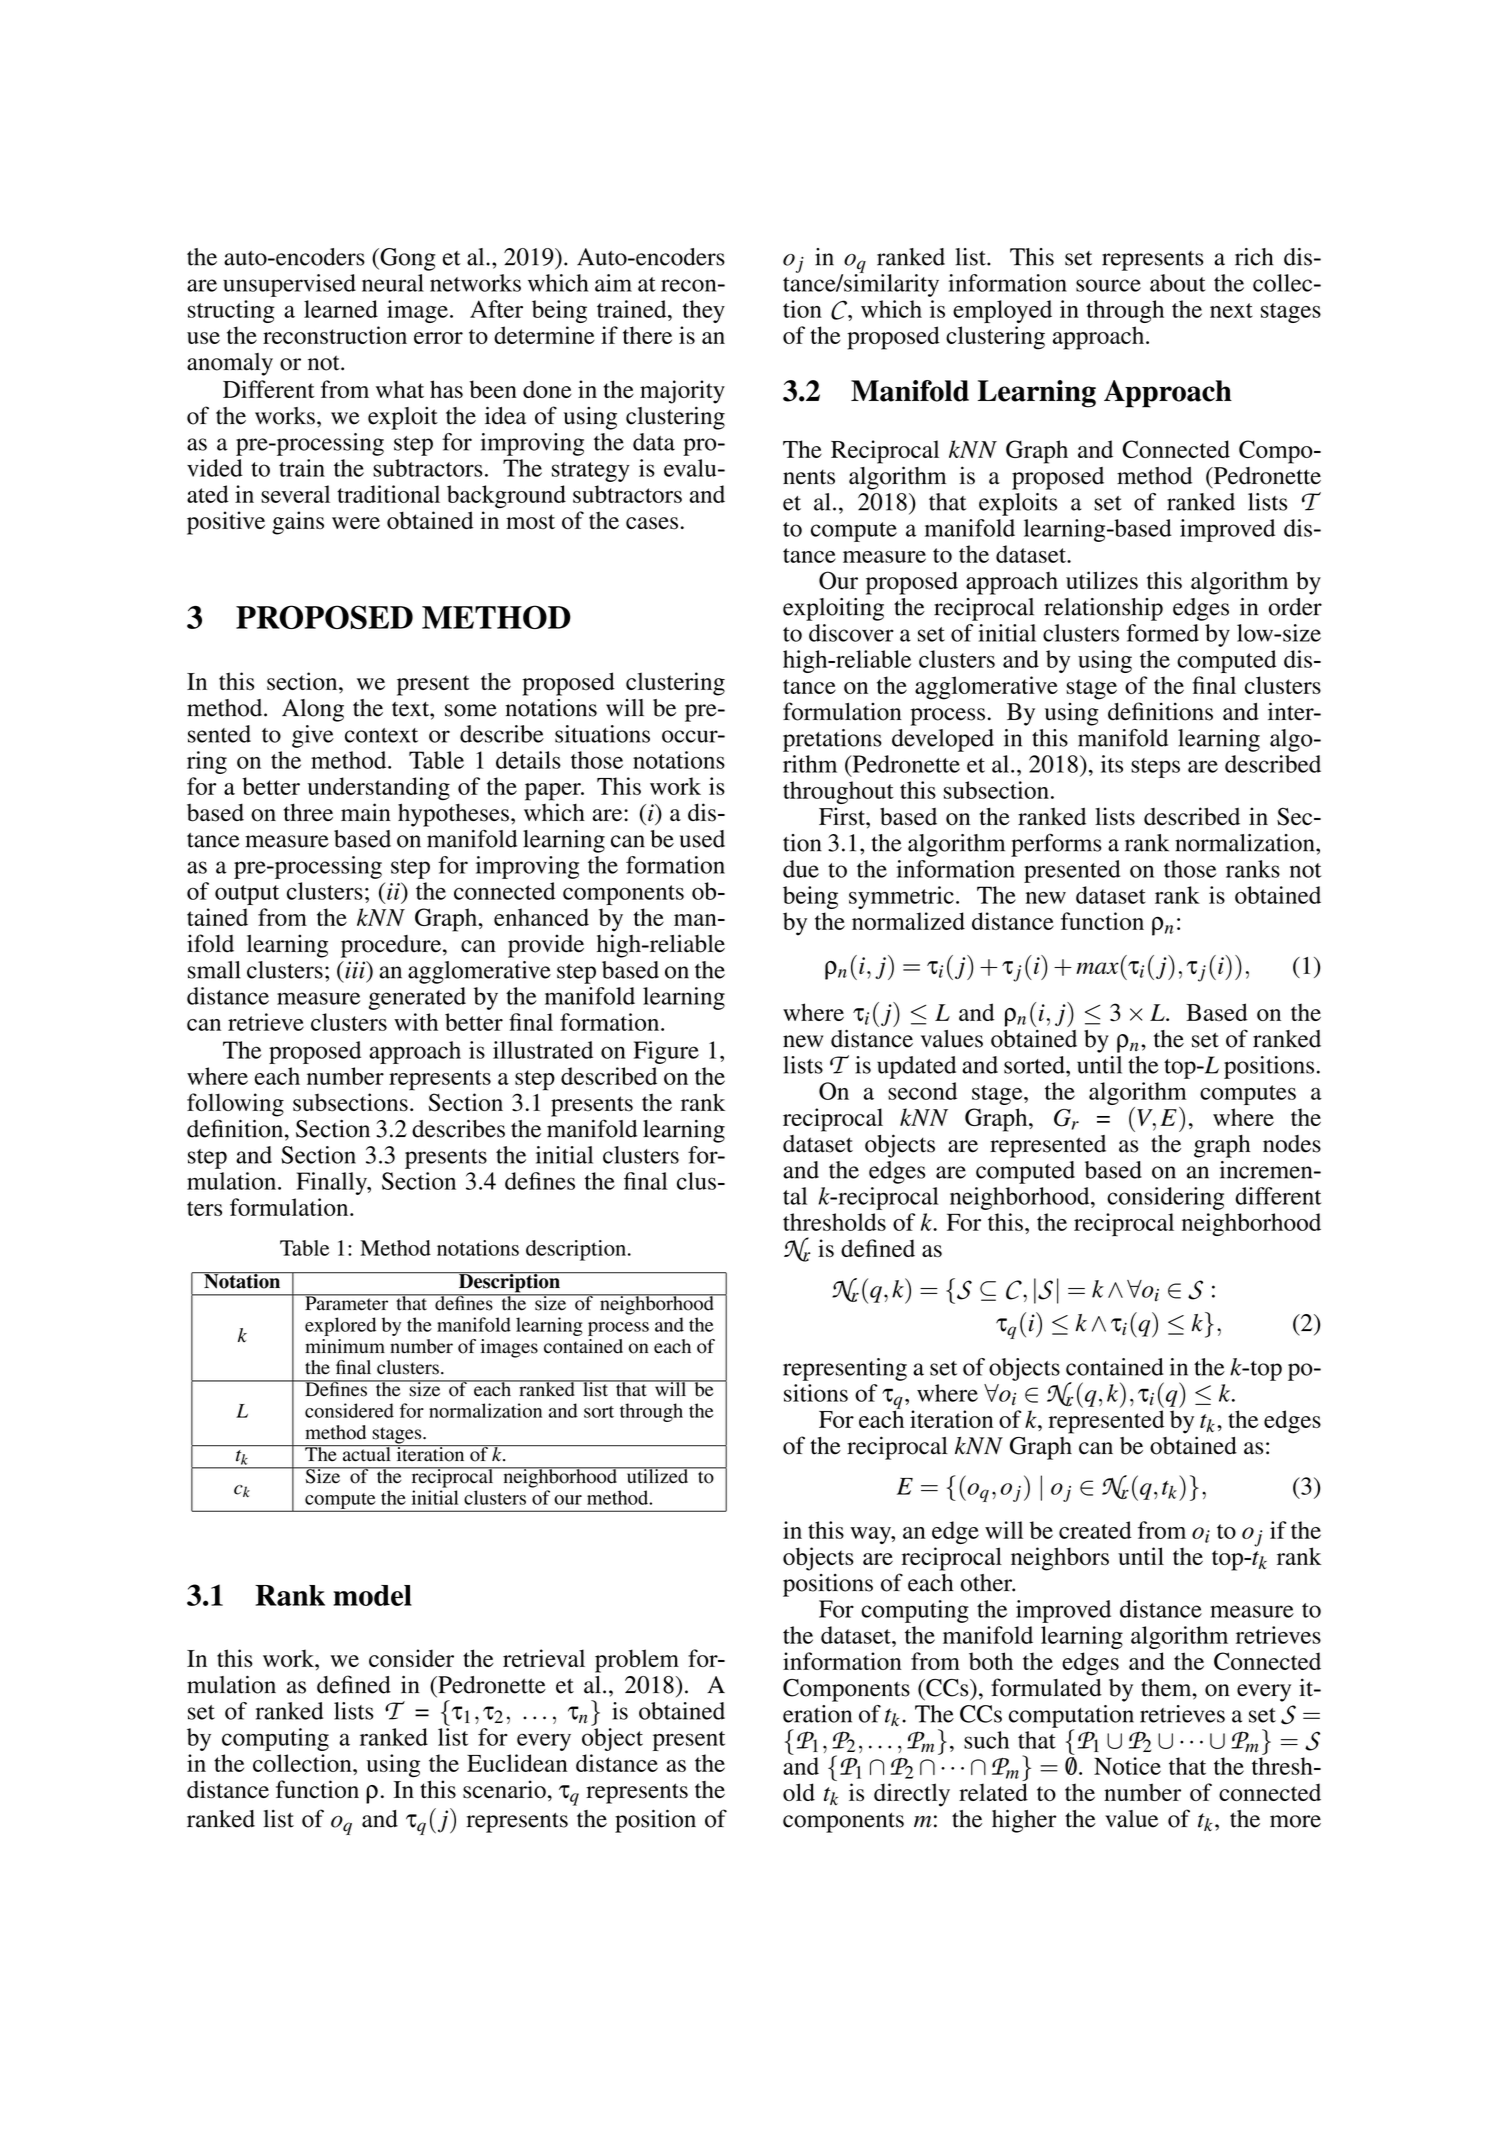  What do you see at coordinates (504, 1789) in the screenshot?
I see `scenario` at bounding box center [504, 1789].
